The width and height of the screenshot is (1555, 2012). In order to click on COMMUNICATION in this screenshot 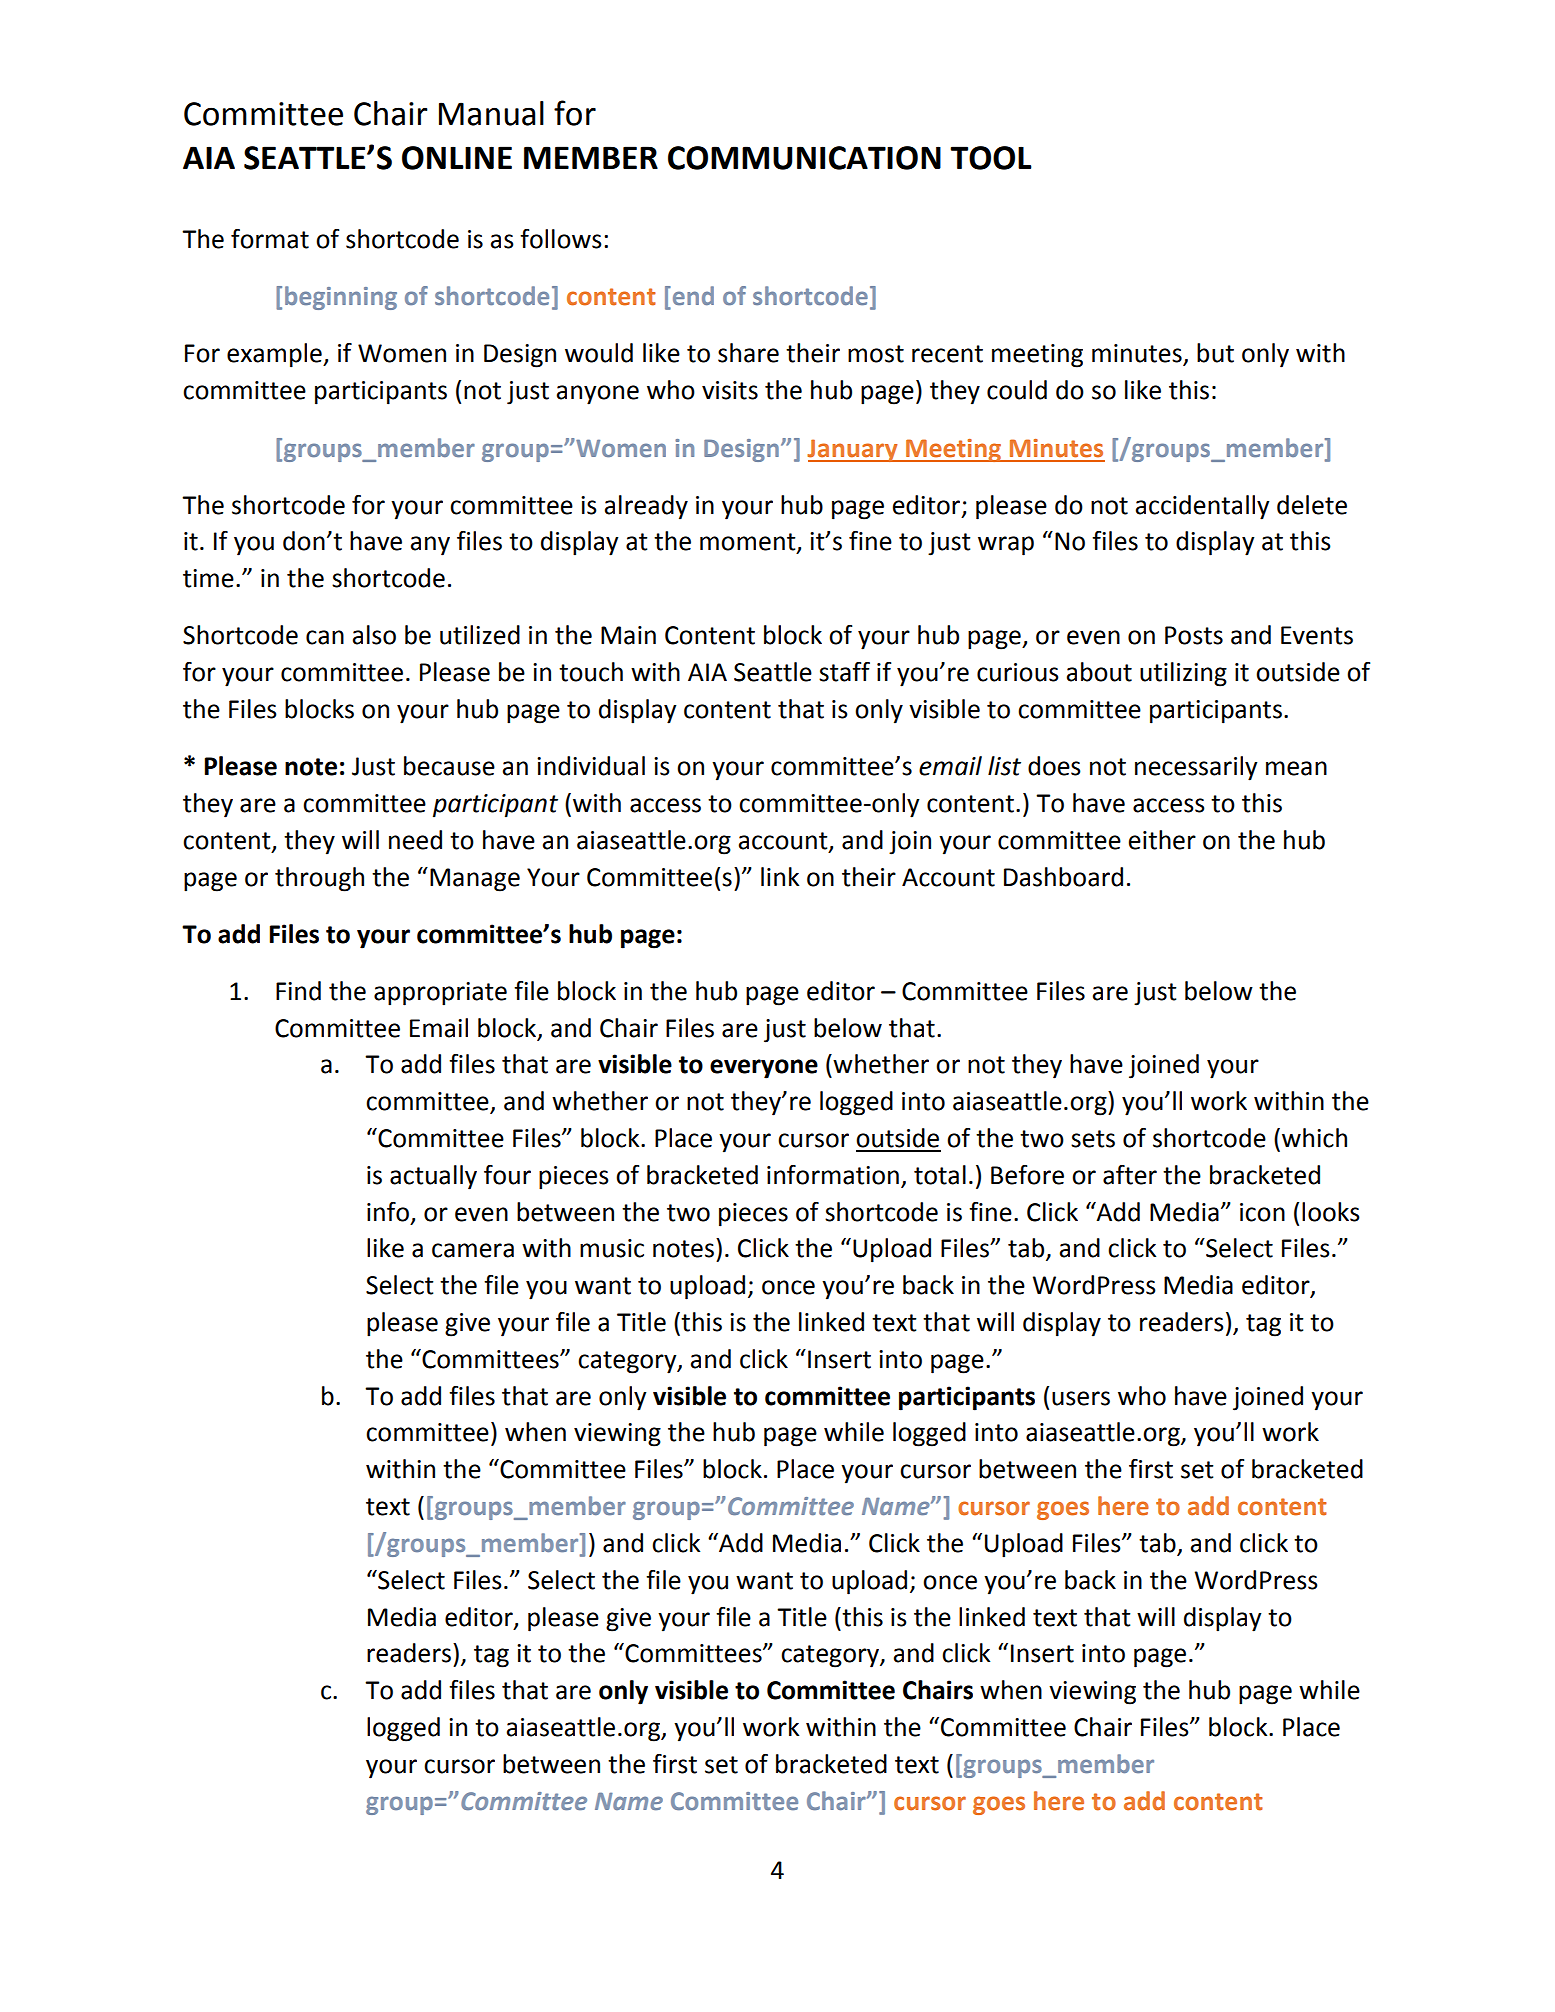, I will do `click(804, 158)`.
